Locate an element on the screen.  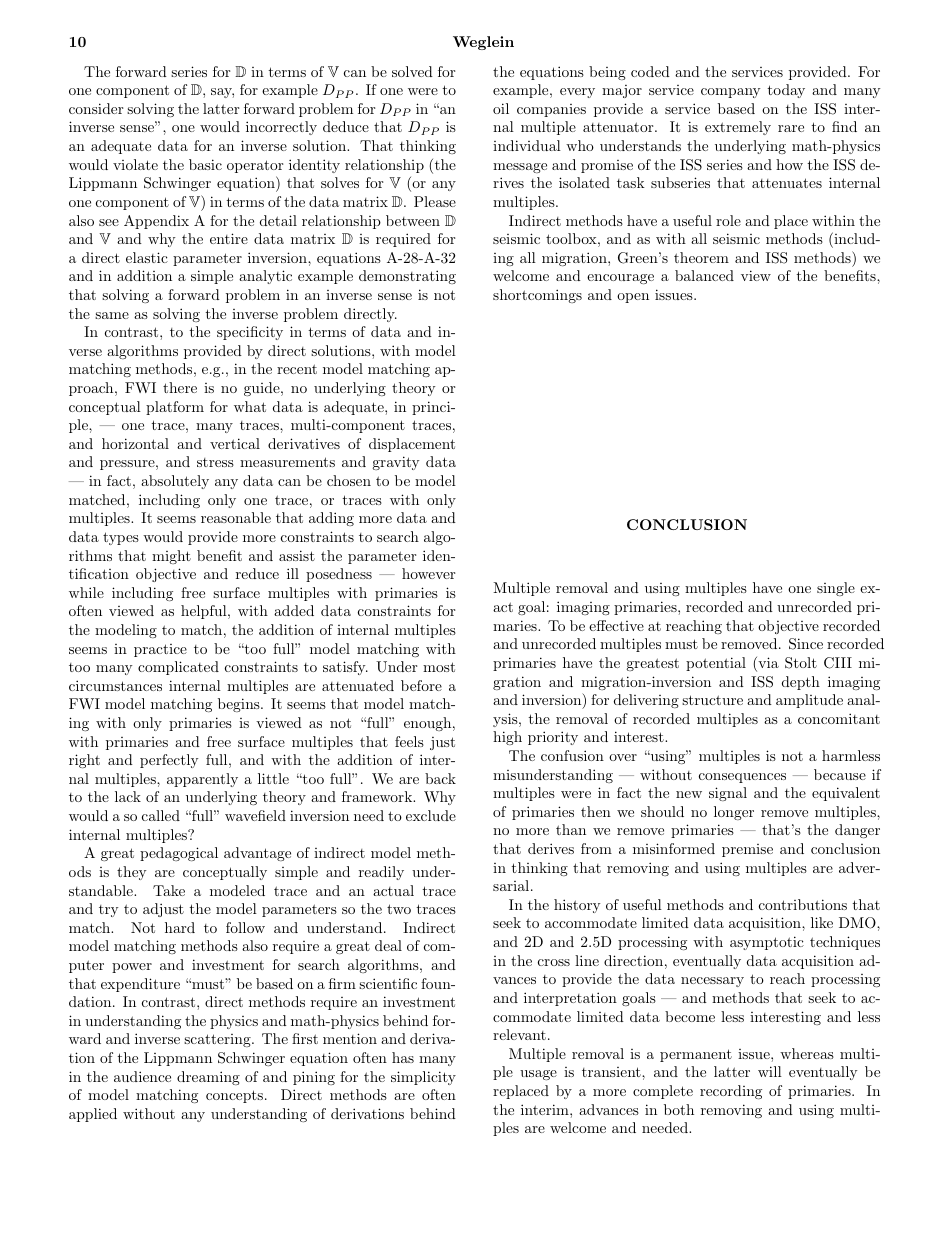
might is located at coordinates (171, 557).
